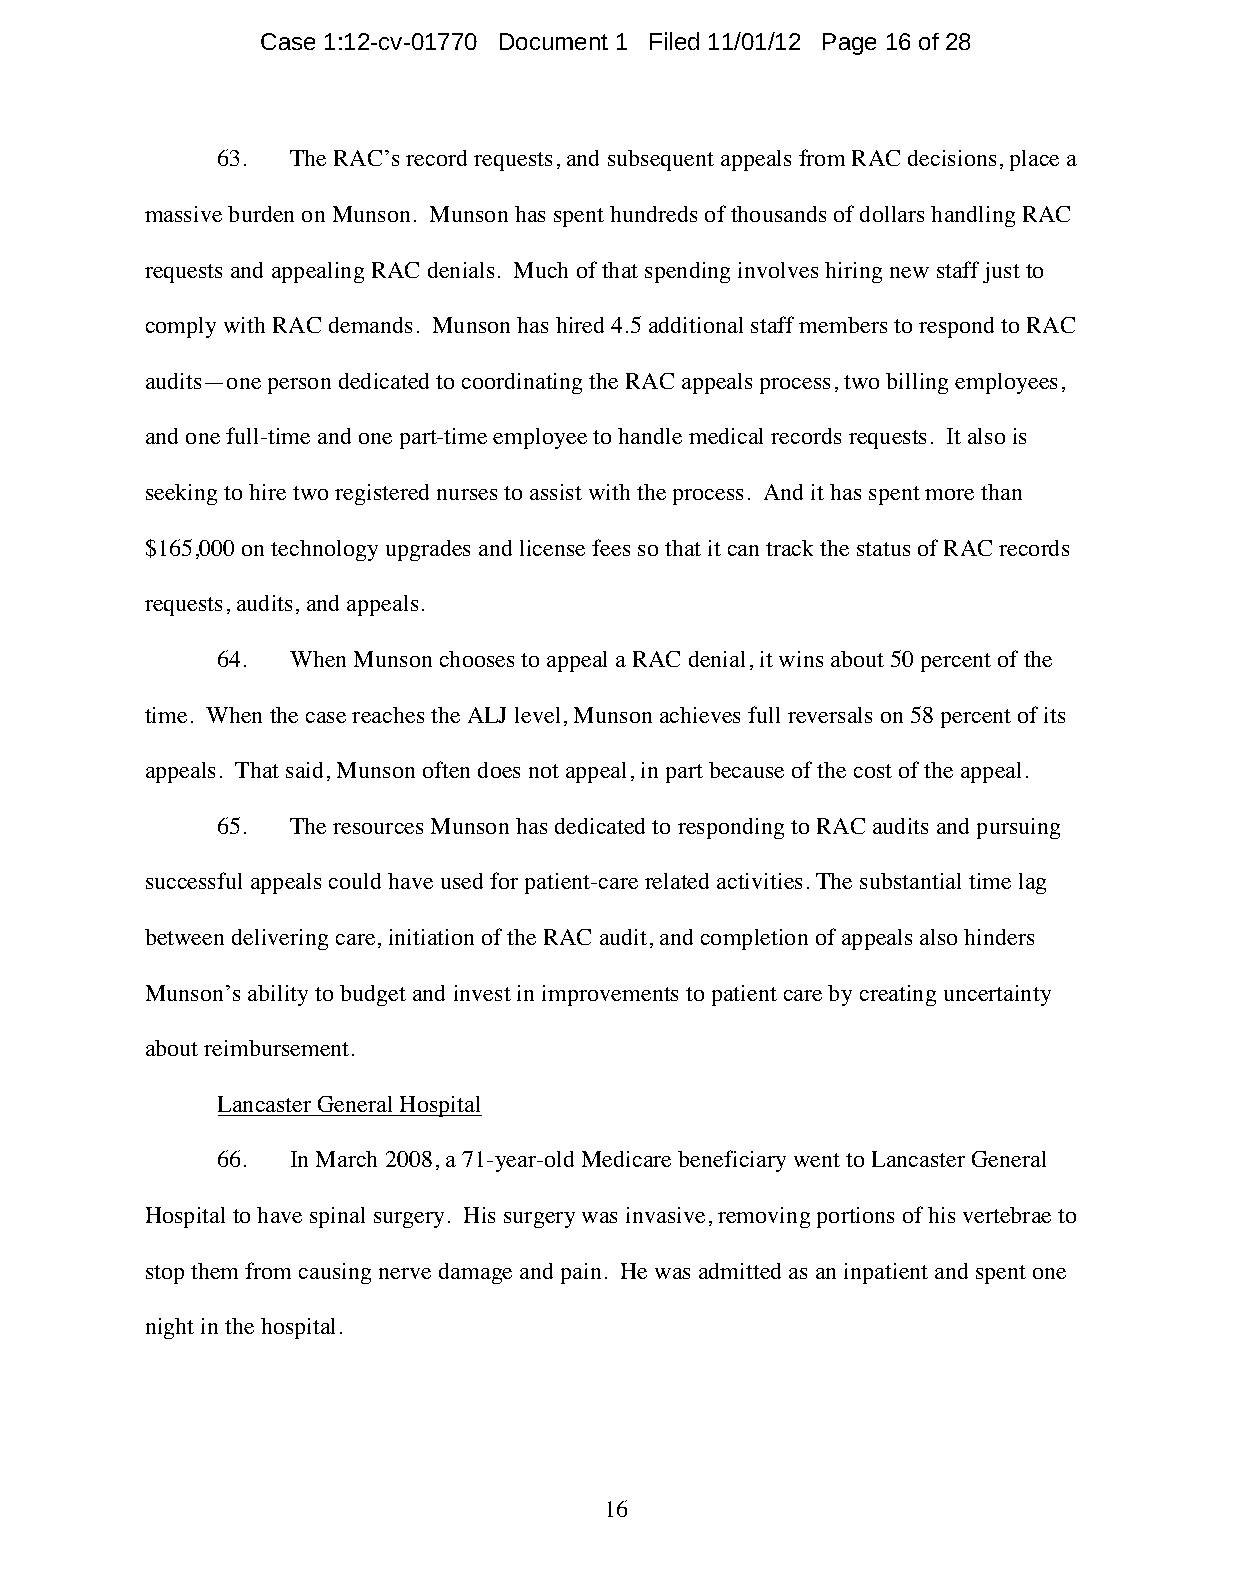  Describe the element at coordinates (653, 214) in the screenshot. I see `hundreds` at that location.
